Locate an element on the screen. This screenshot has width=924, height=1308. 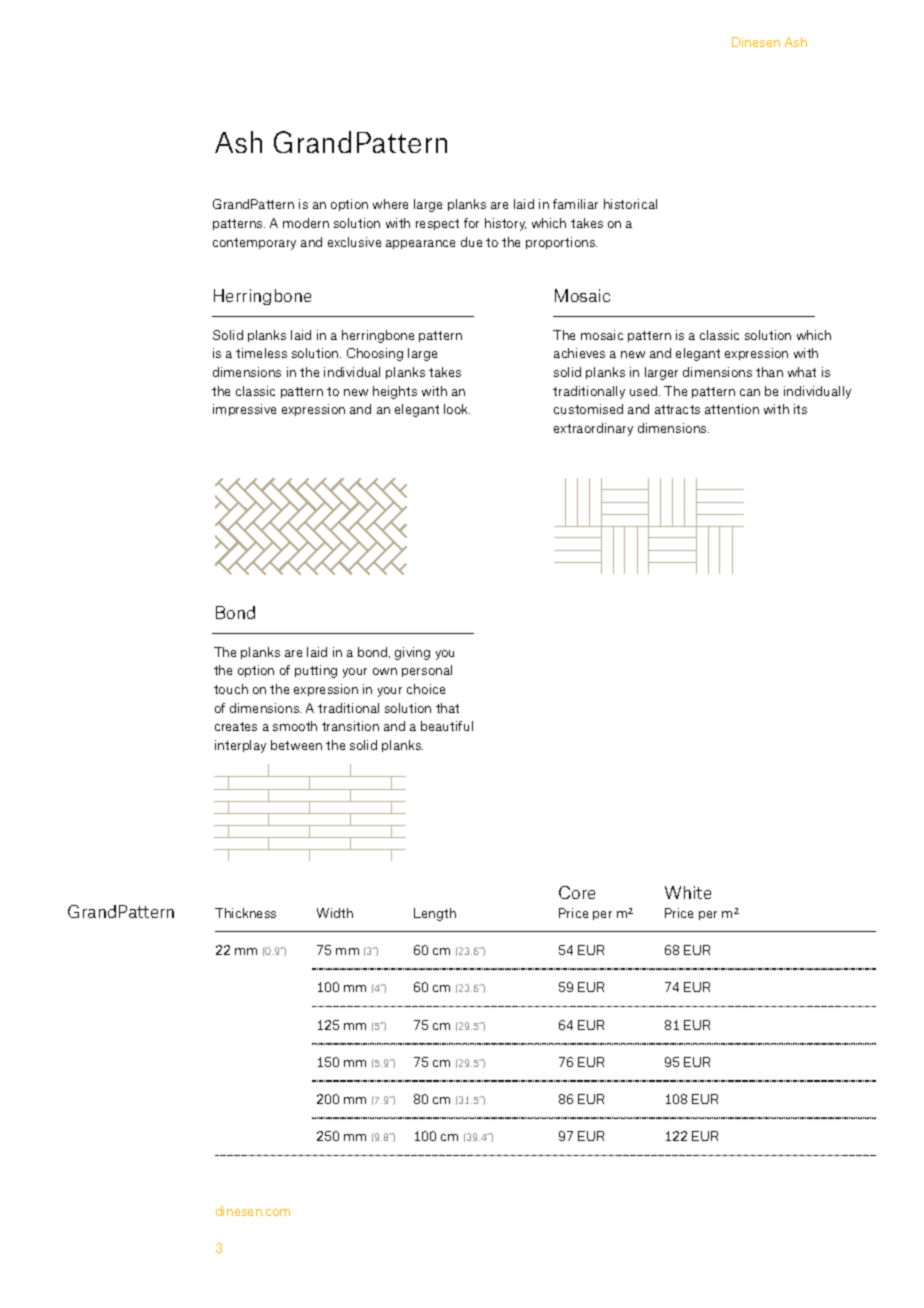
attention is located at coordinates (732, 409).
